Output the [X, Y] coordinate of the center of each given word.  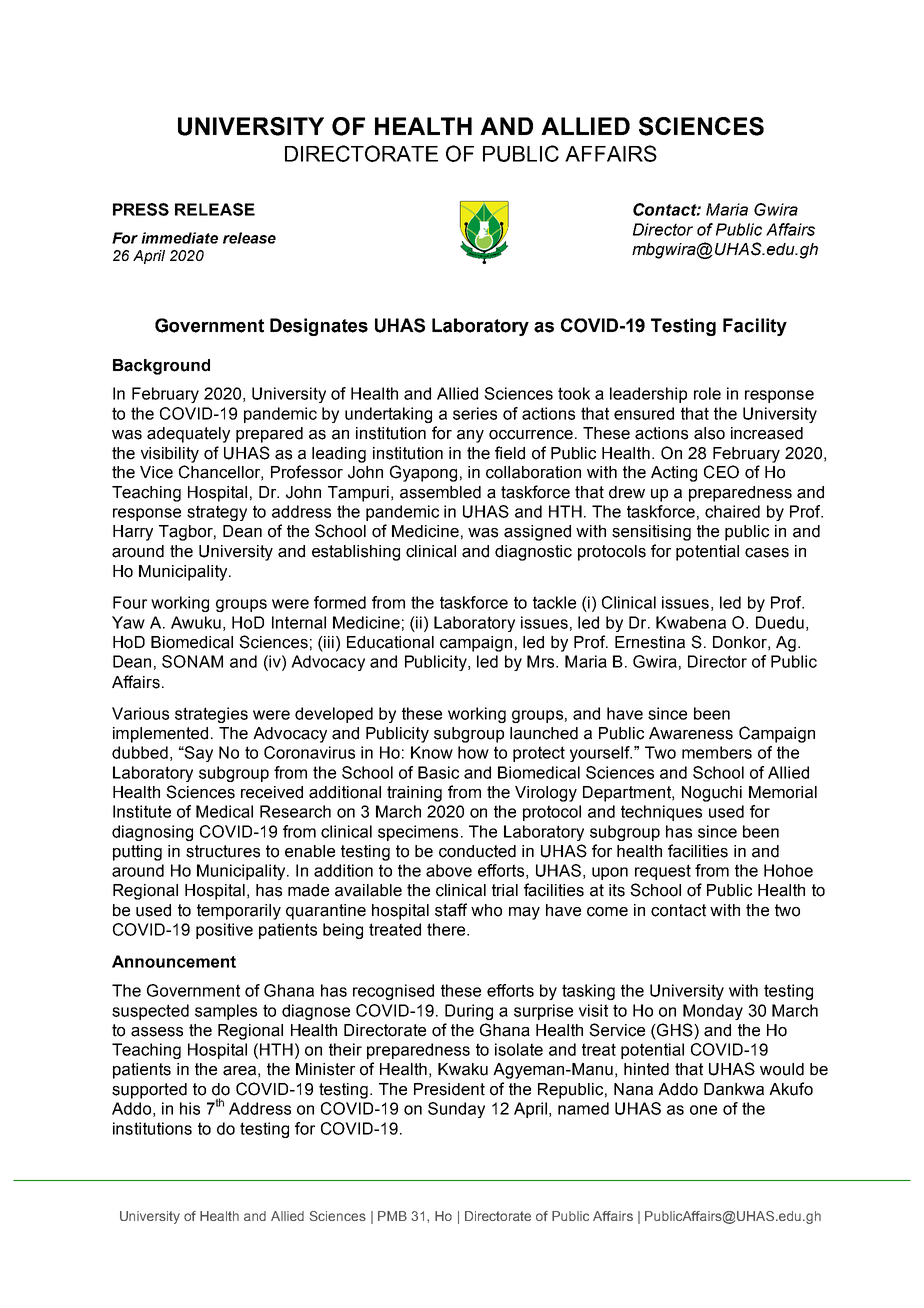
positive [224, 931]
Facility [755, 327]
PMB [392, 1216]
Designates [319, 327]
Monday [713, 1012]
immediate [179, 238]
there [447, 929]
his [190, 1108]
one [703, 1110]
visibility [170, 455]
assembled [440, 492]
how [473, 752]
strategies [211, 715]
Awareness [691, 733]
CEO [721, 472]
